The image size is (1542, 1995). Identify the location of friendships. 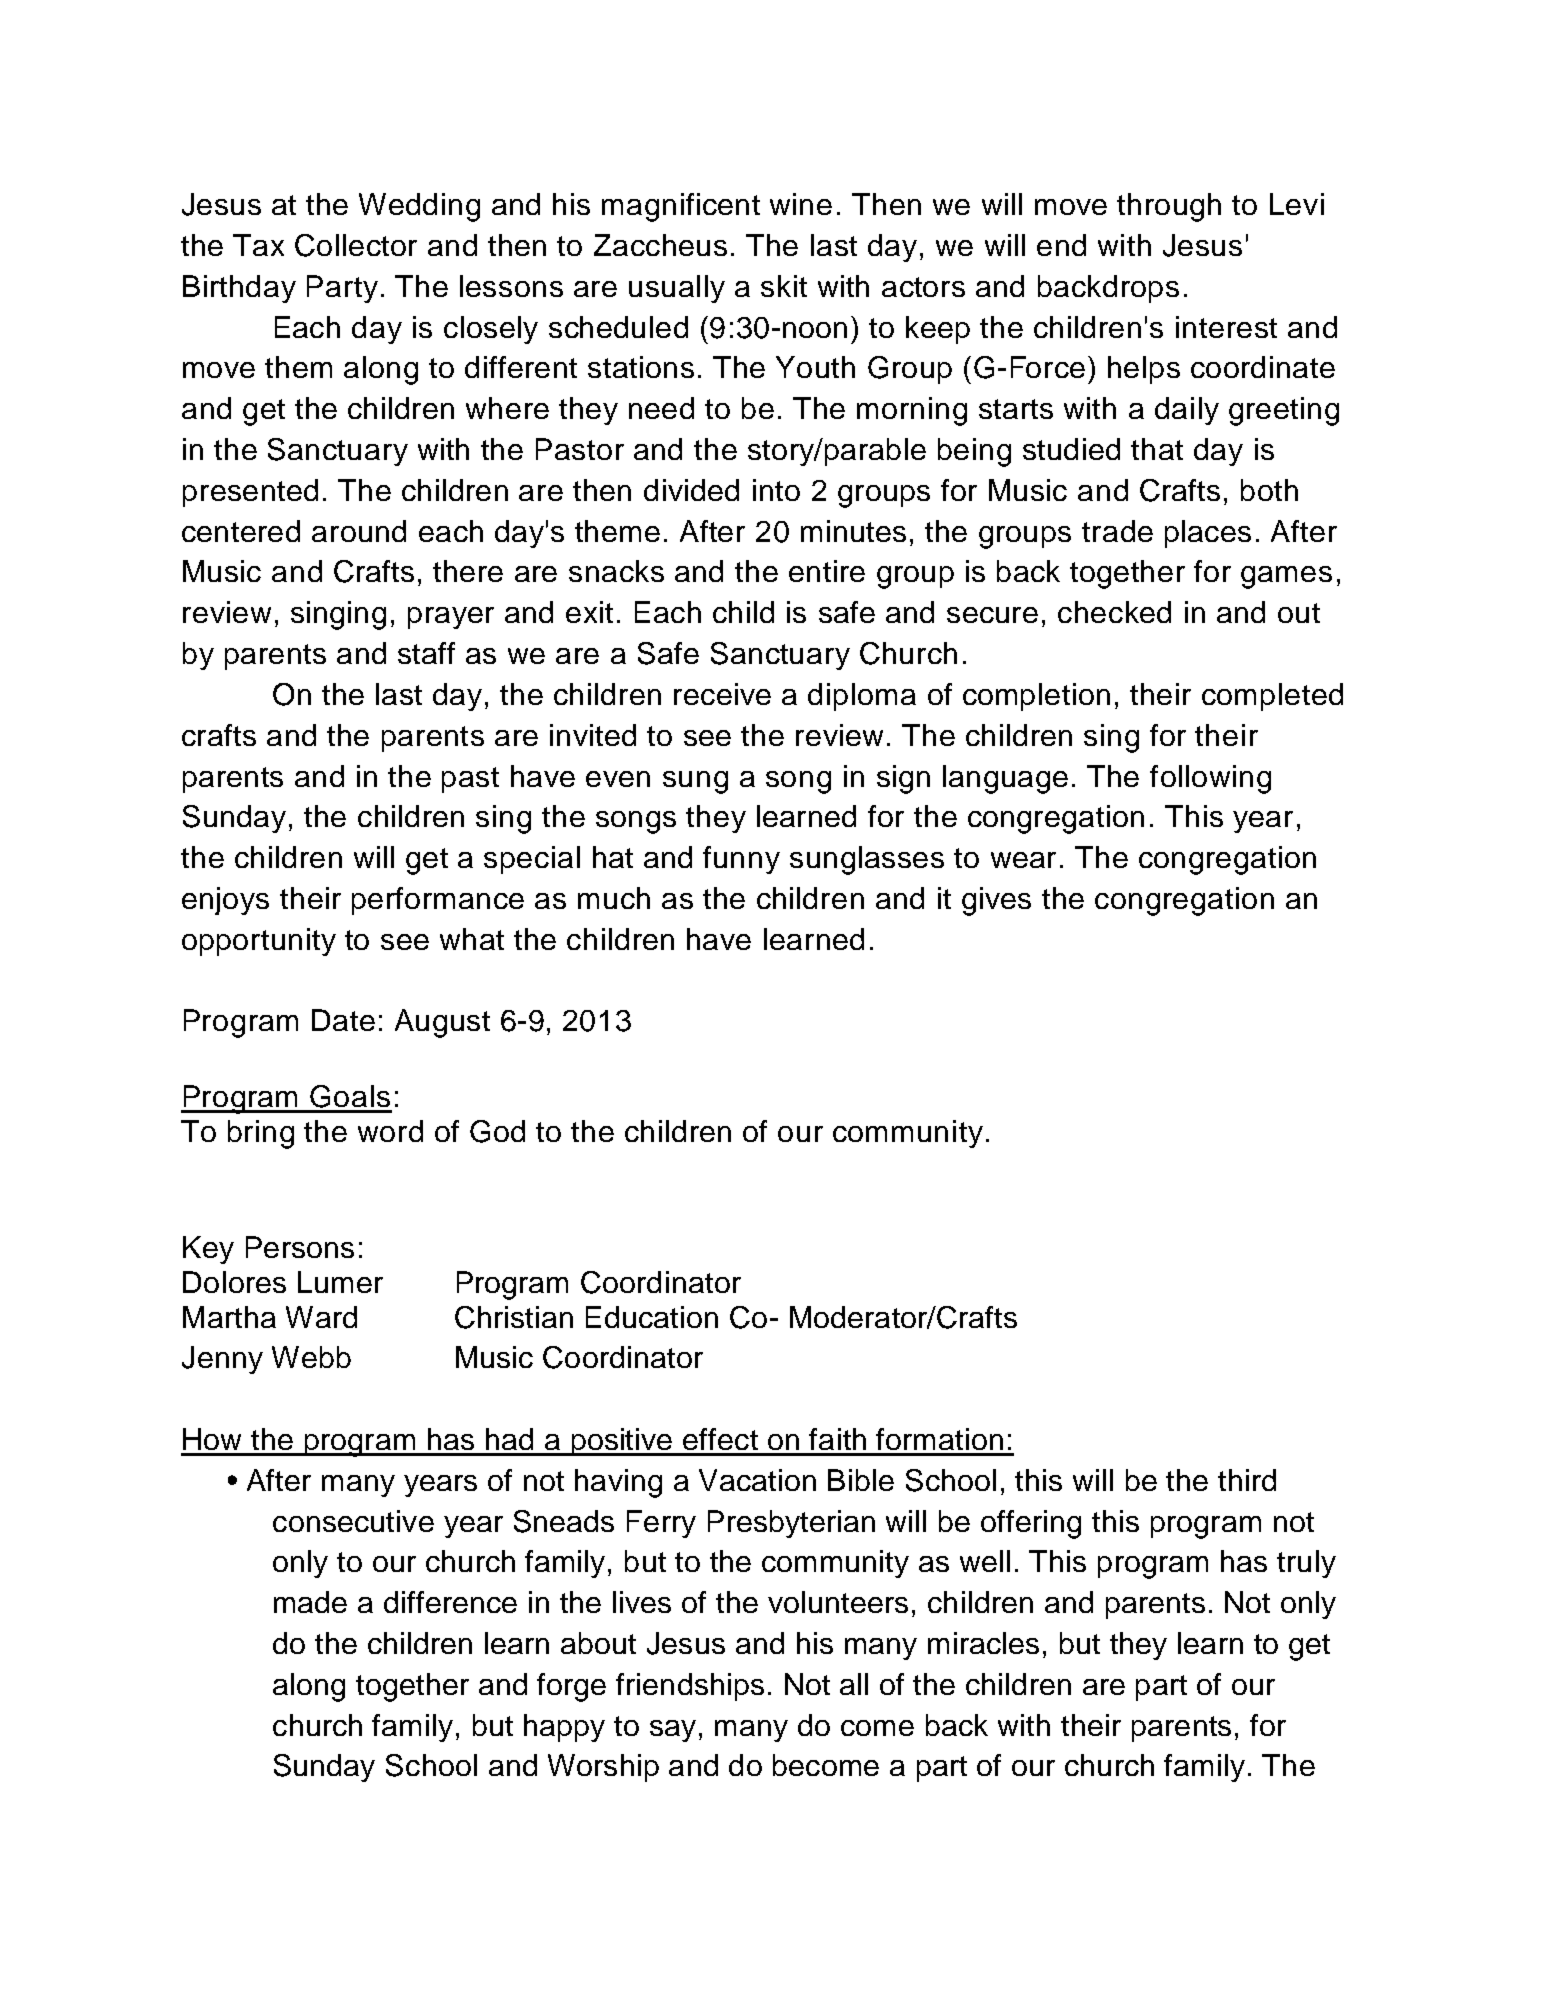
(690, 1687).
